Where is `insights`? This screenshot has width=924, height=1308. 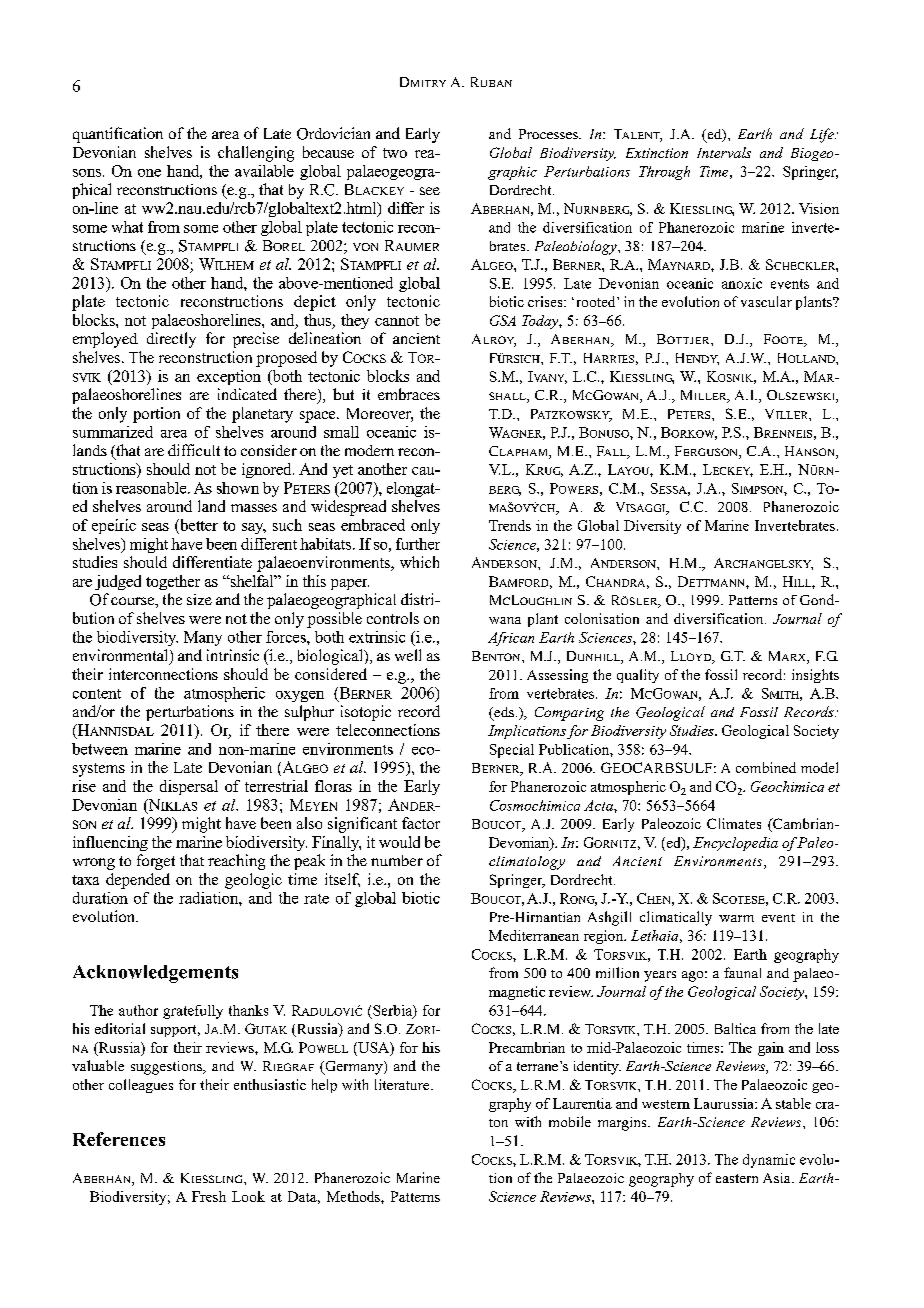
insights is located at coordinates (815, 676).
